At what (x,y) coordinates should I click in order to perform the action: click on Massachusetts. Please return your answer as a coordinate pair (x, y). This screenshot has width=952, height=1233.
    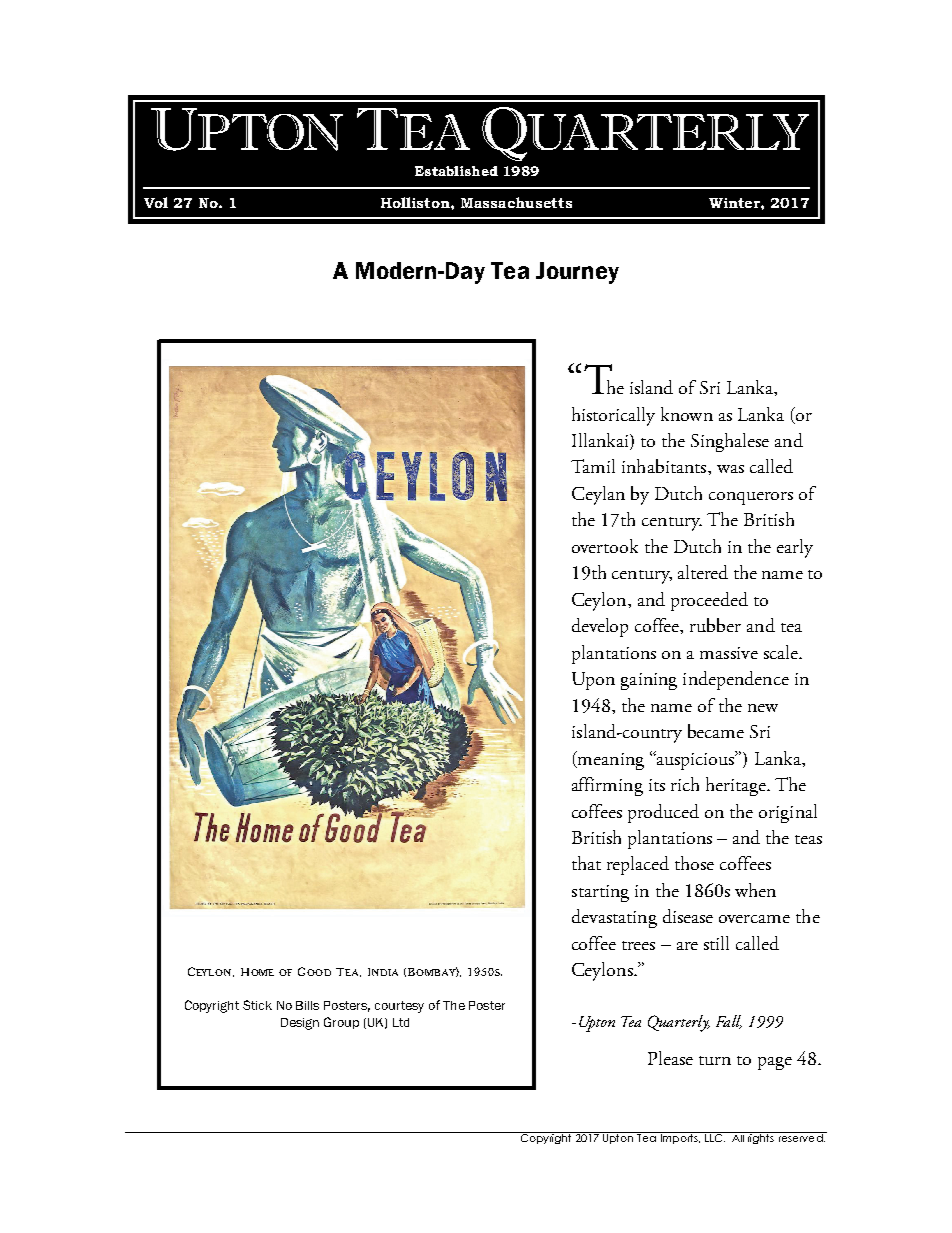
    Looking at the image, I should click on (516, 202).
